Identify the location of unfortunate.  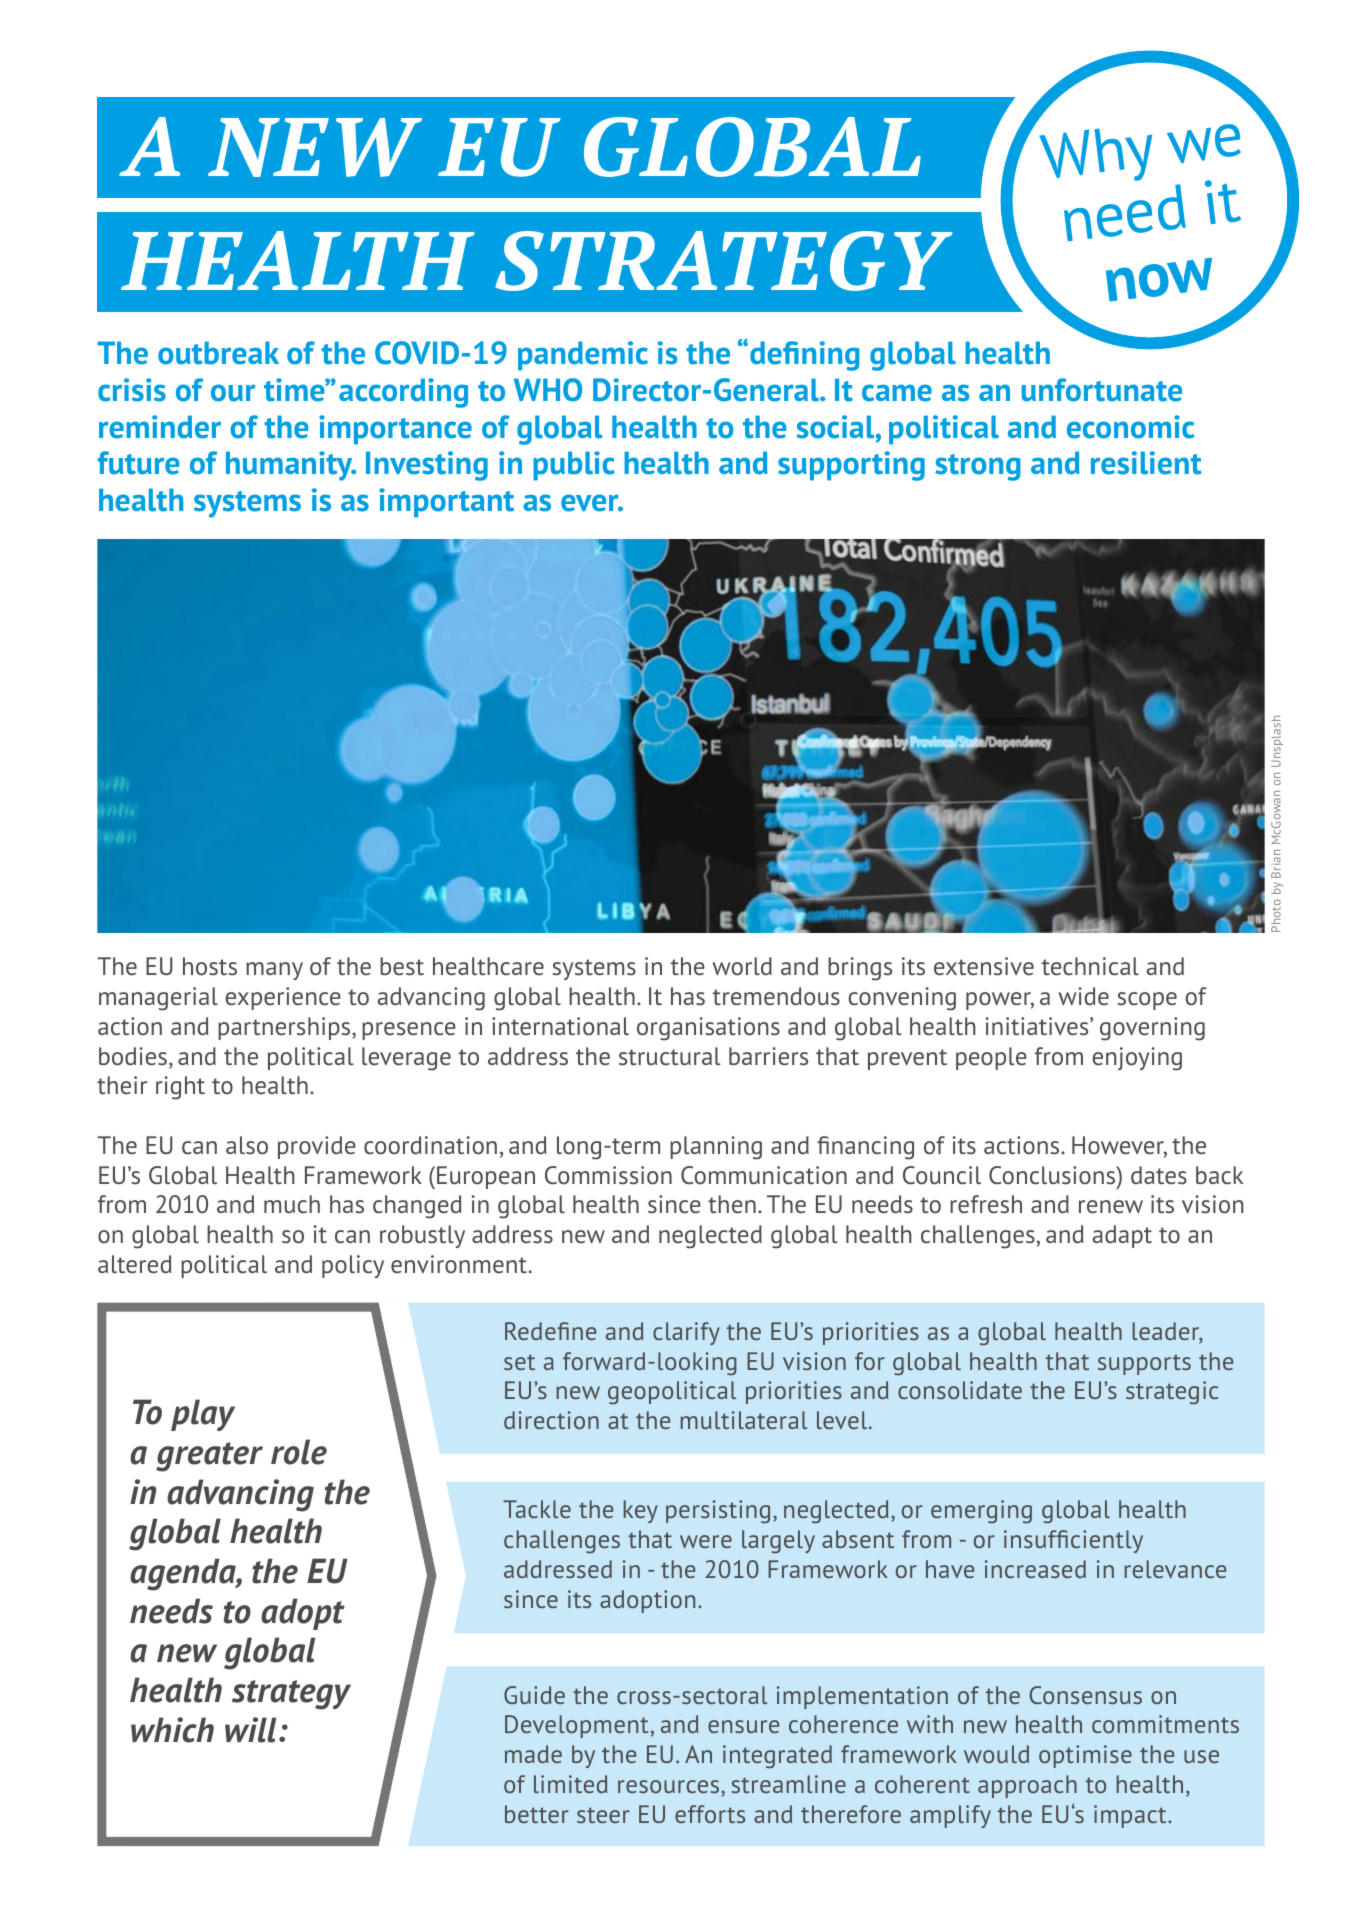
(1102, 390).
